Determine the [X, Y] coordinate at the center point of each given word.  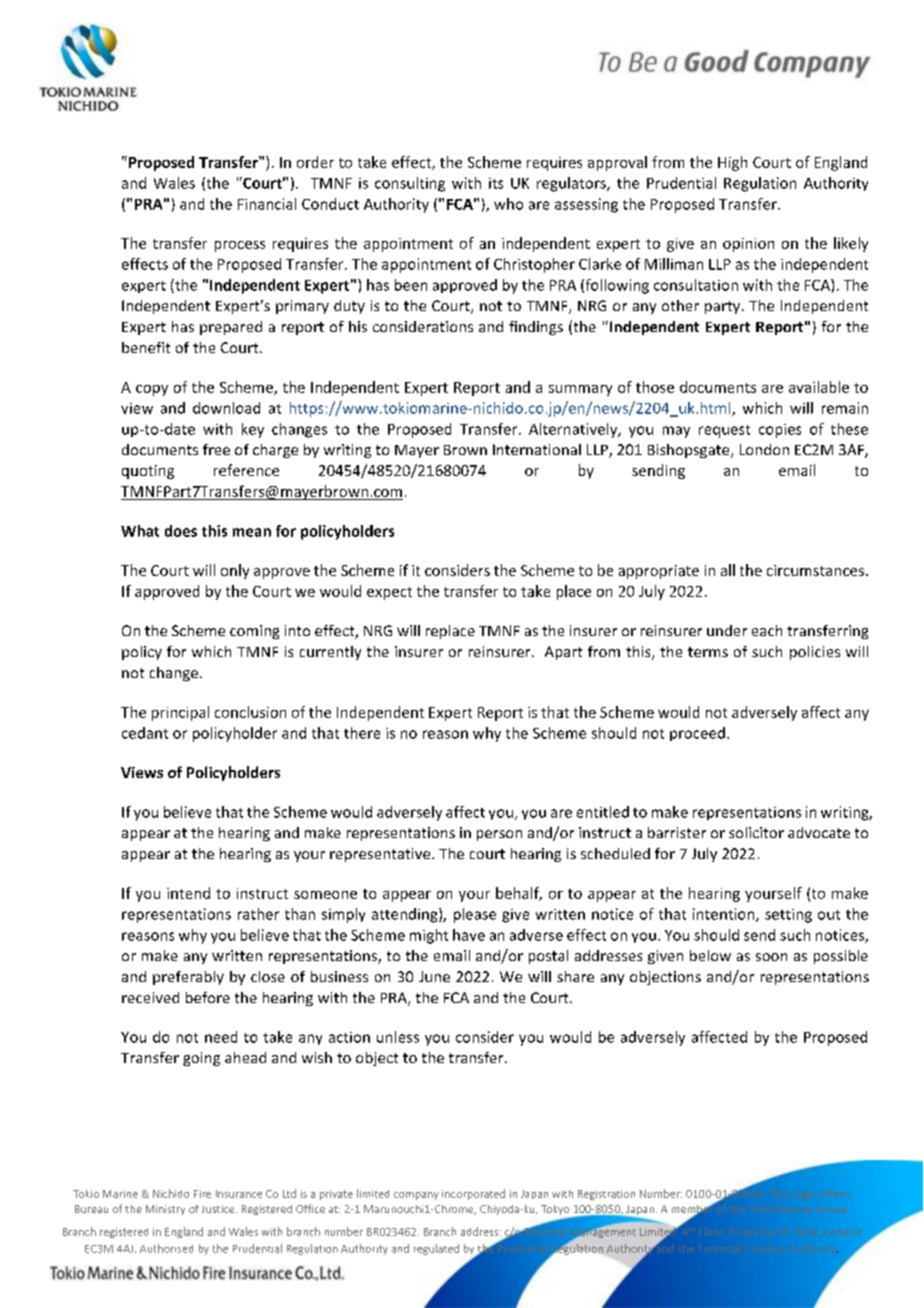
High [732, 163]
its [496, 183]
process [240, 246]
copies [780, 431]
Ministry [165, 1210]
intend [188, 893]
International [537, 449]
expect [389, 593]
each [767, 630]
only [235, 571]
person [499, 835]
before [208, 997]
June [434, 976]
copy [152, 390]
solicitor [756, 832]
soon [771, 957]
